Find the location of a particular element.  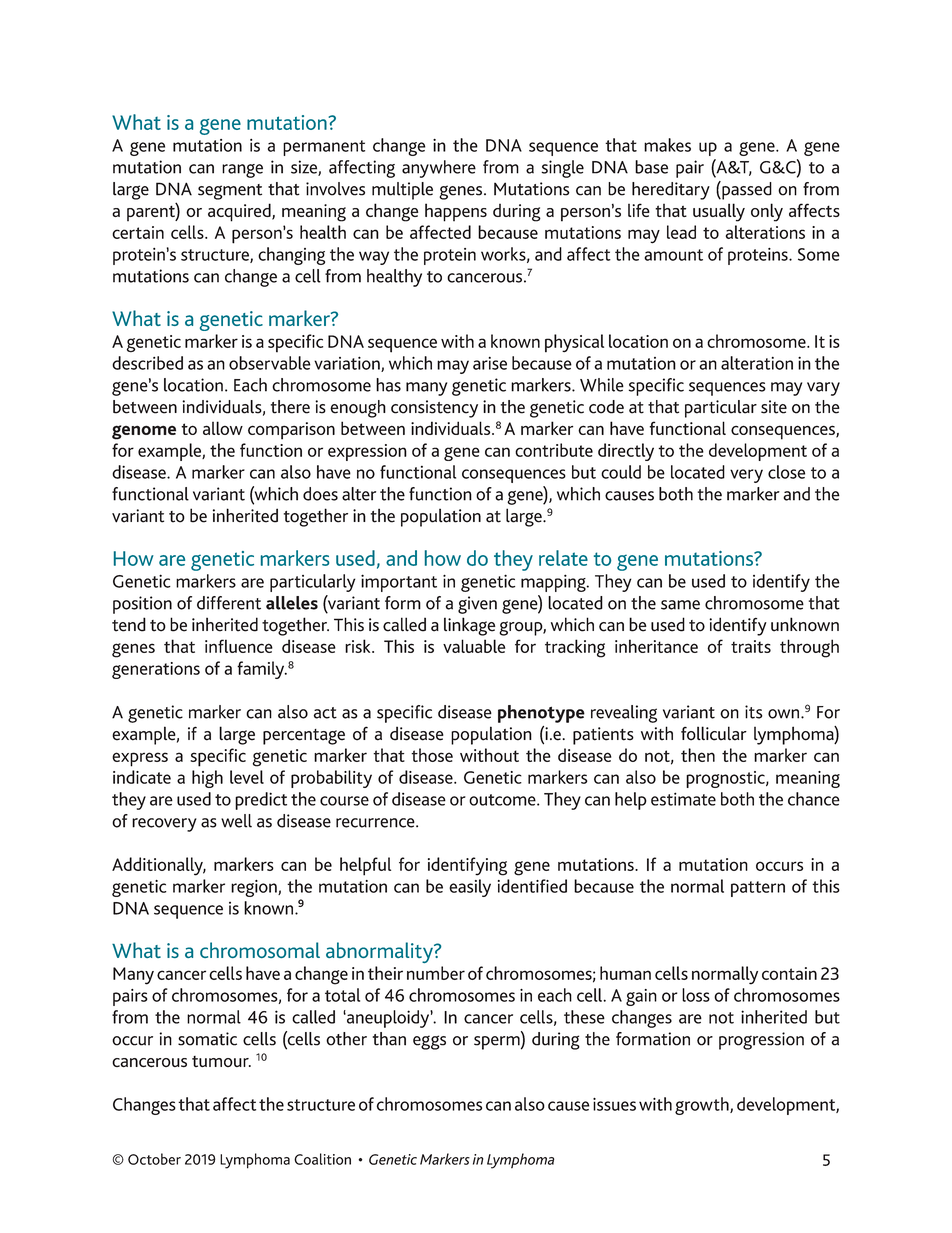

passed is located at coordinates (746, 190).
